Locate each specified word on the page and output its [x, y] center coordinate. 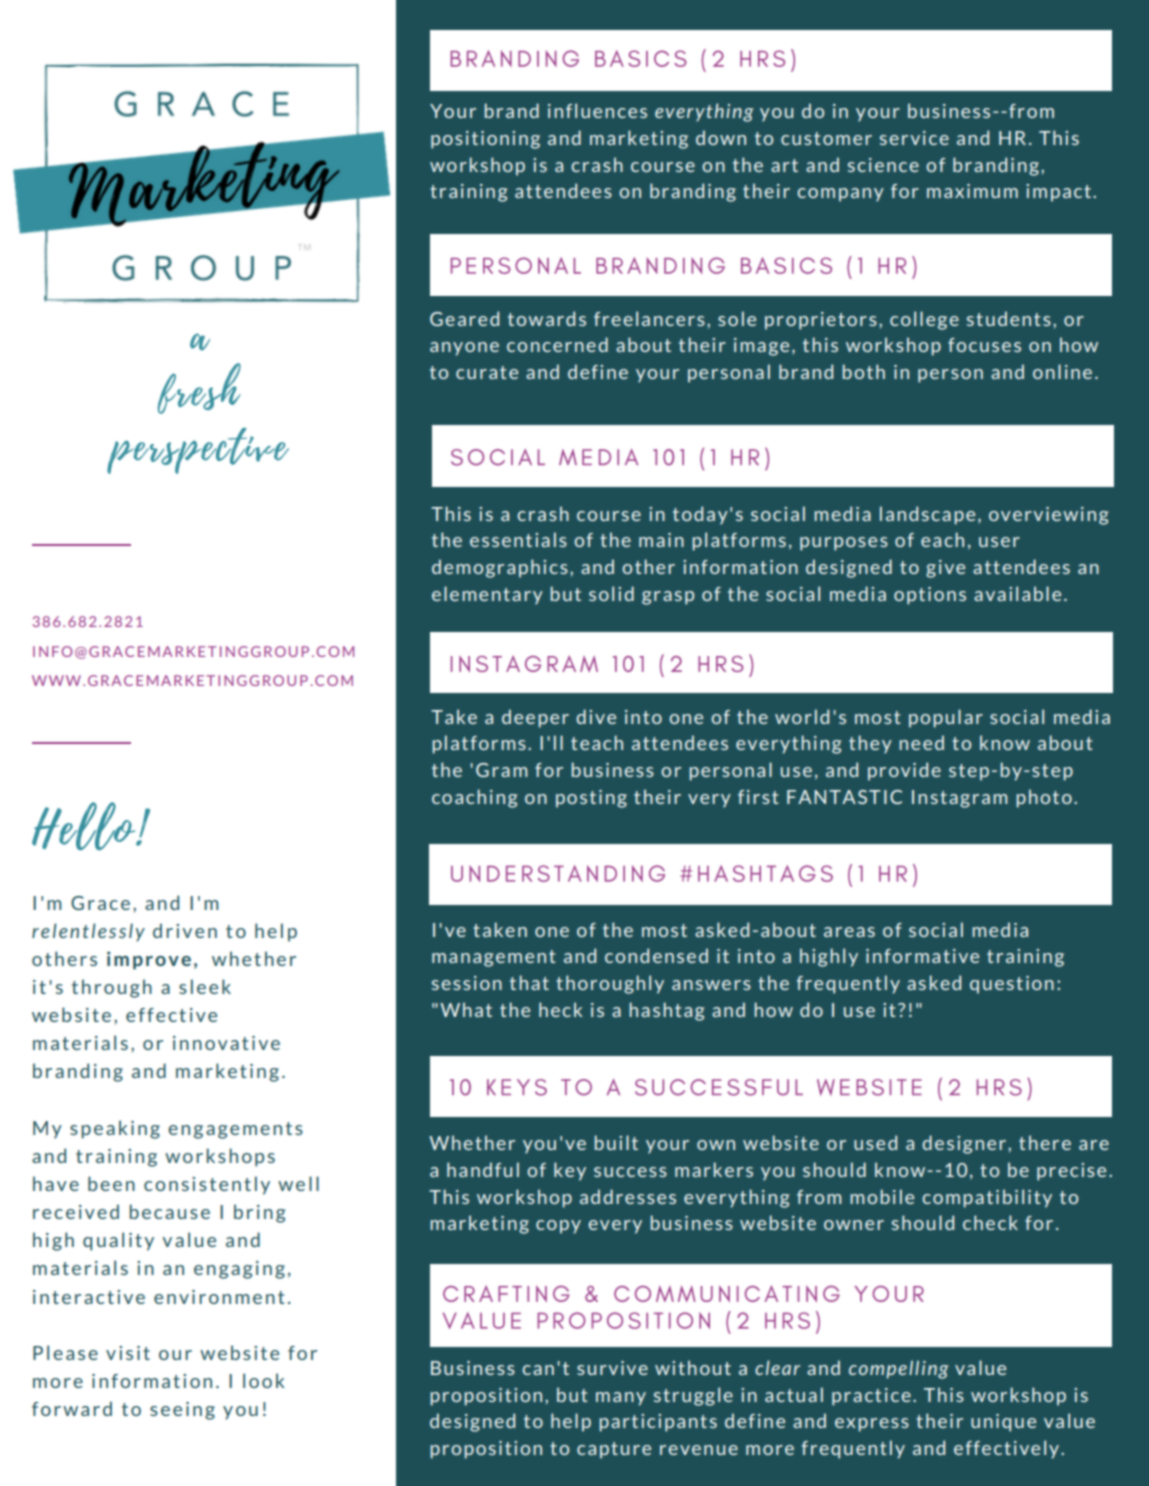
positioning [485, 140]
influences [597, 110]
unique [1003, 1423]
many [621, 1399]
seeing [182, 1411]
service [914, 138]
